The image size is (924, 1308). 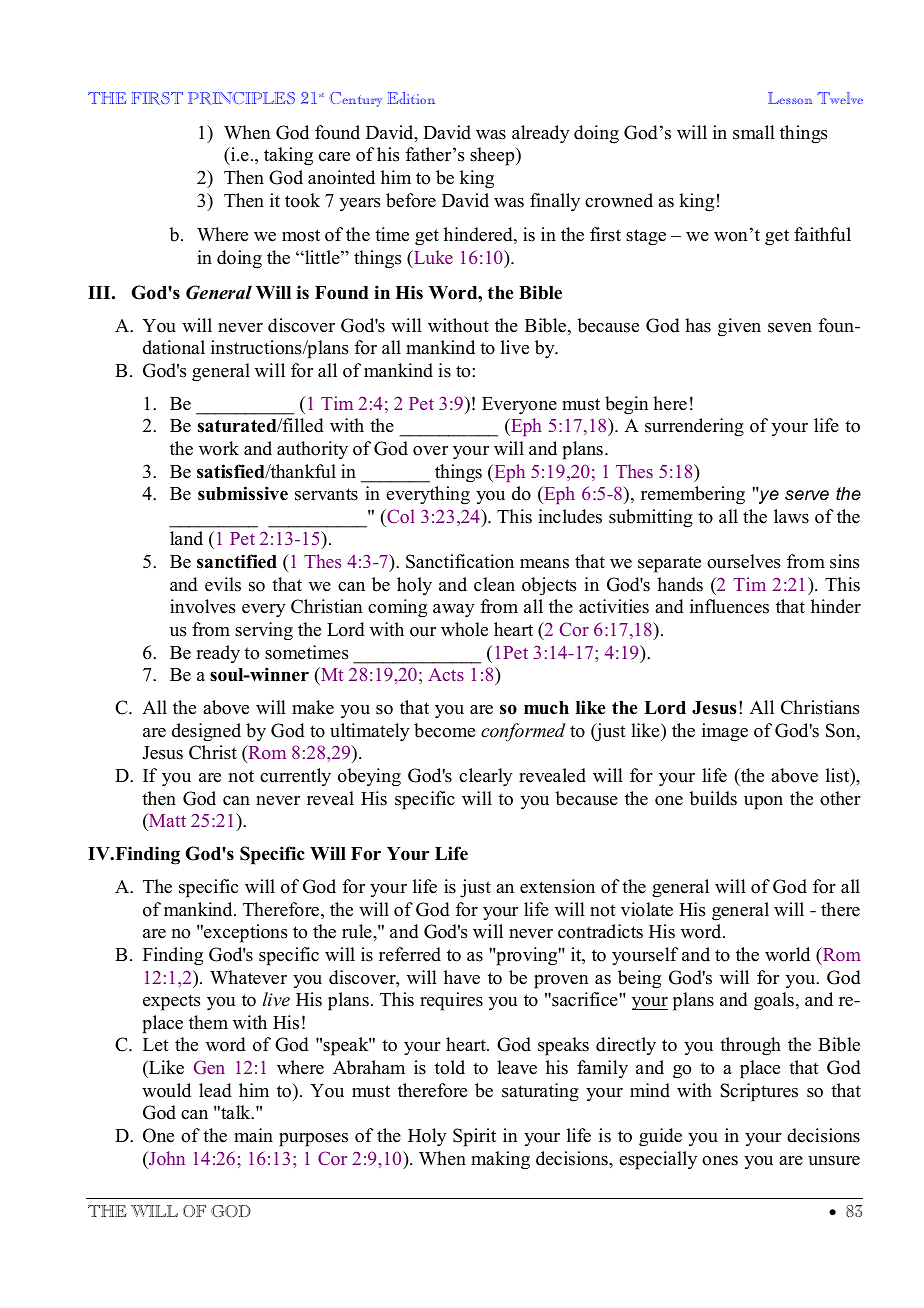 What do you see at coordinates (754, 132) in the image?
I see `small` at bounding box center [754, 132].
